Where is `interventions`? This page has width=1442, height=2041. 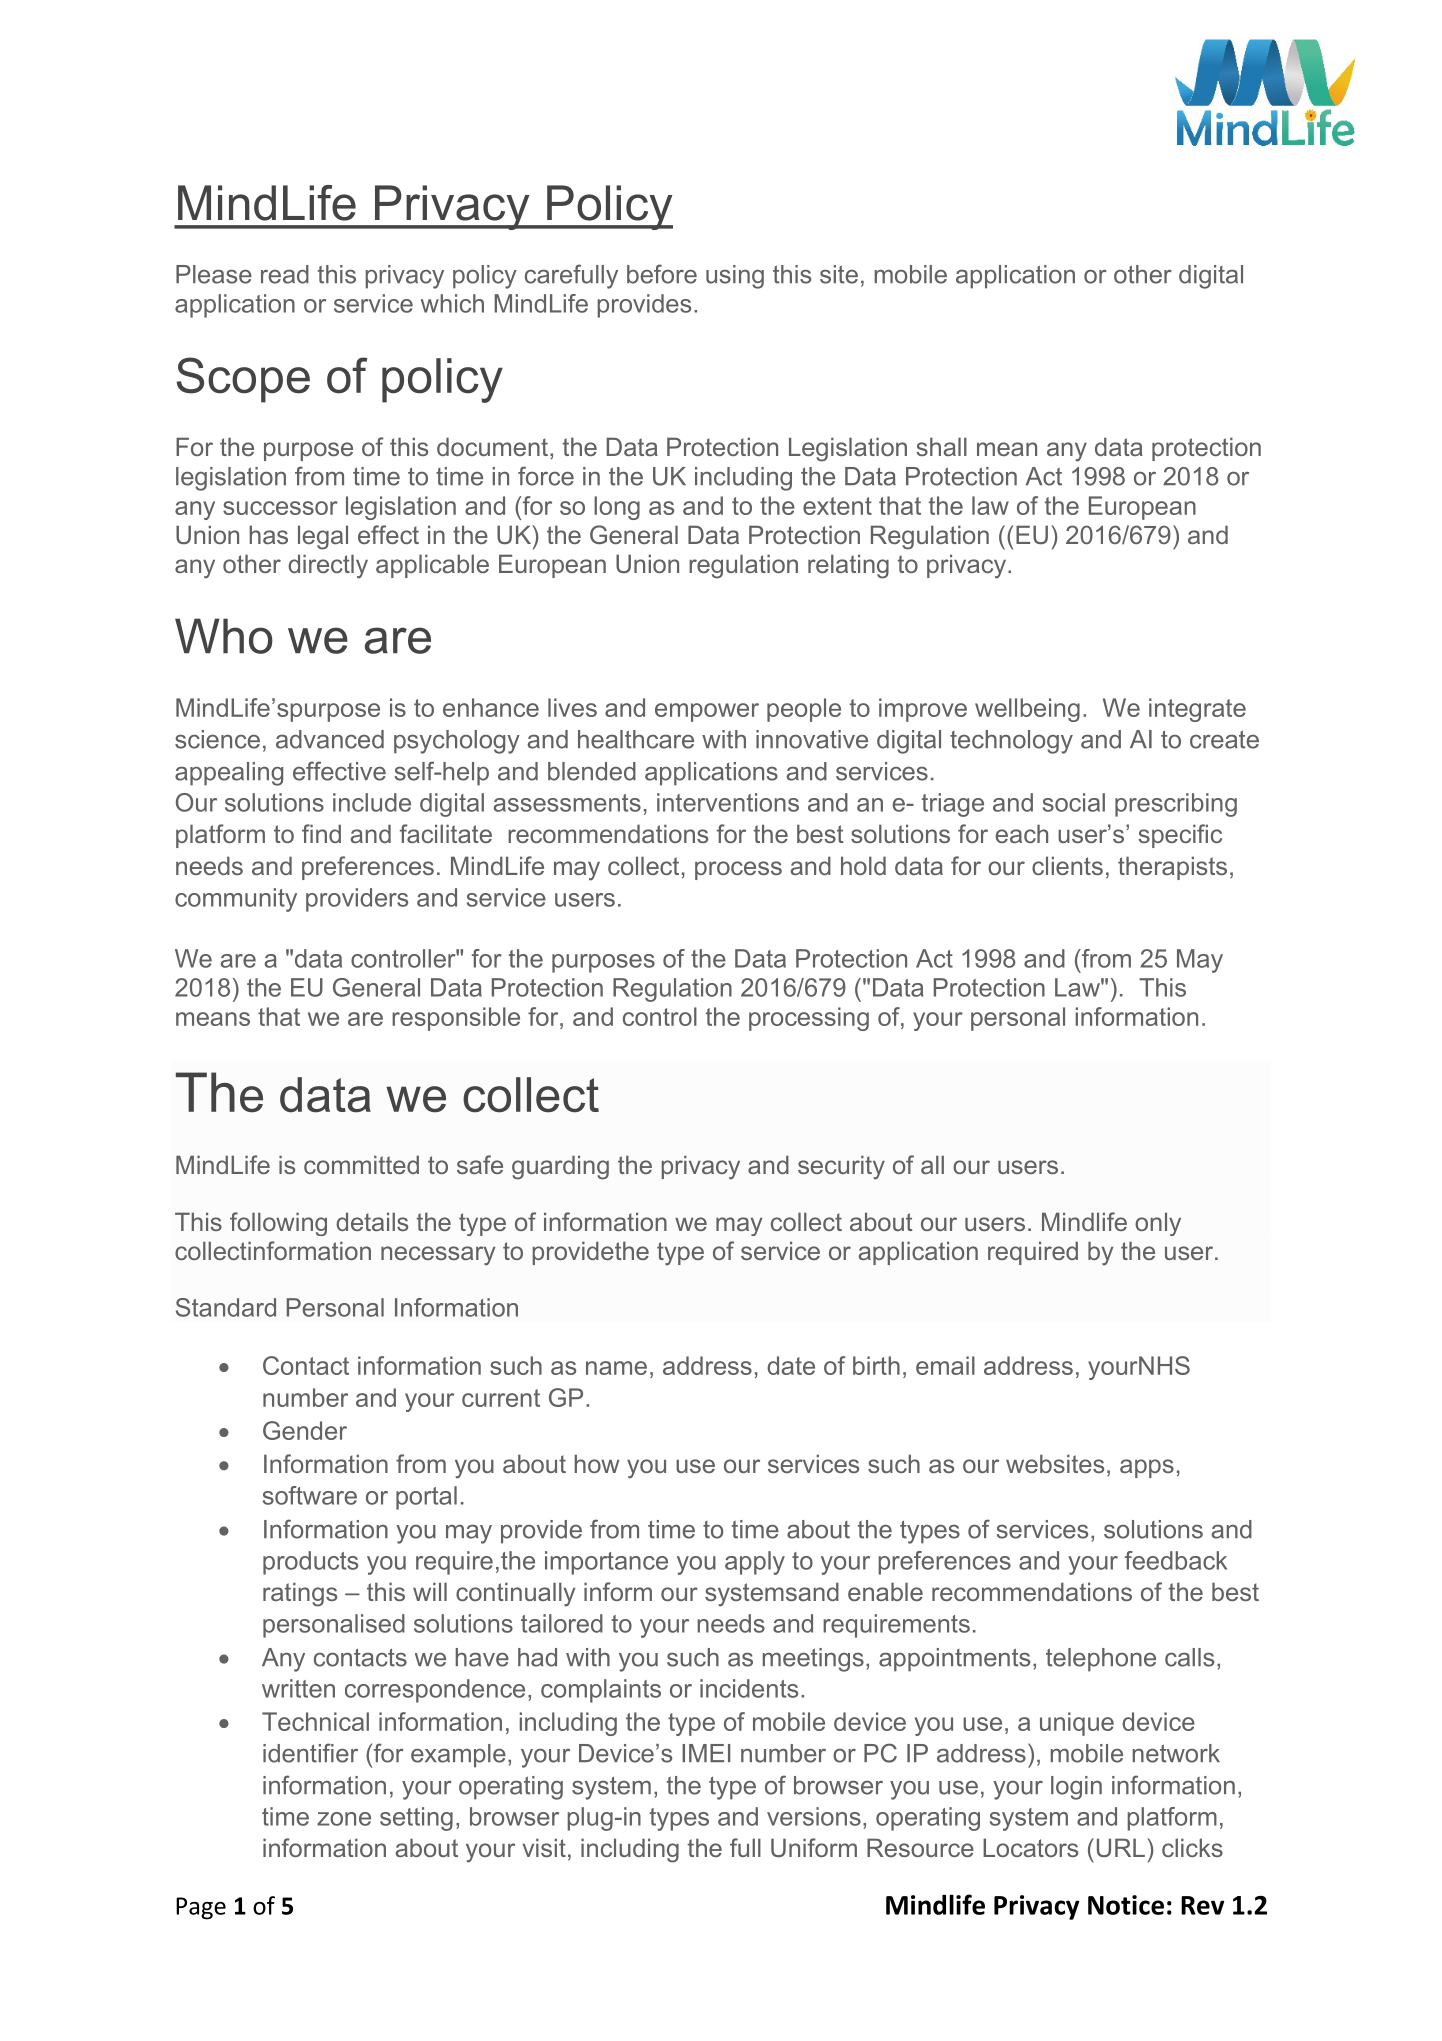
interventions is located at coordinates (728, 802).
